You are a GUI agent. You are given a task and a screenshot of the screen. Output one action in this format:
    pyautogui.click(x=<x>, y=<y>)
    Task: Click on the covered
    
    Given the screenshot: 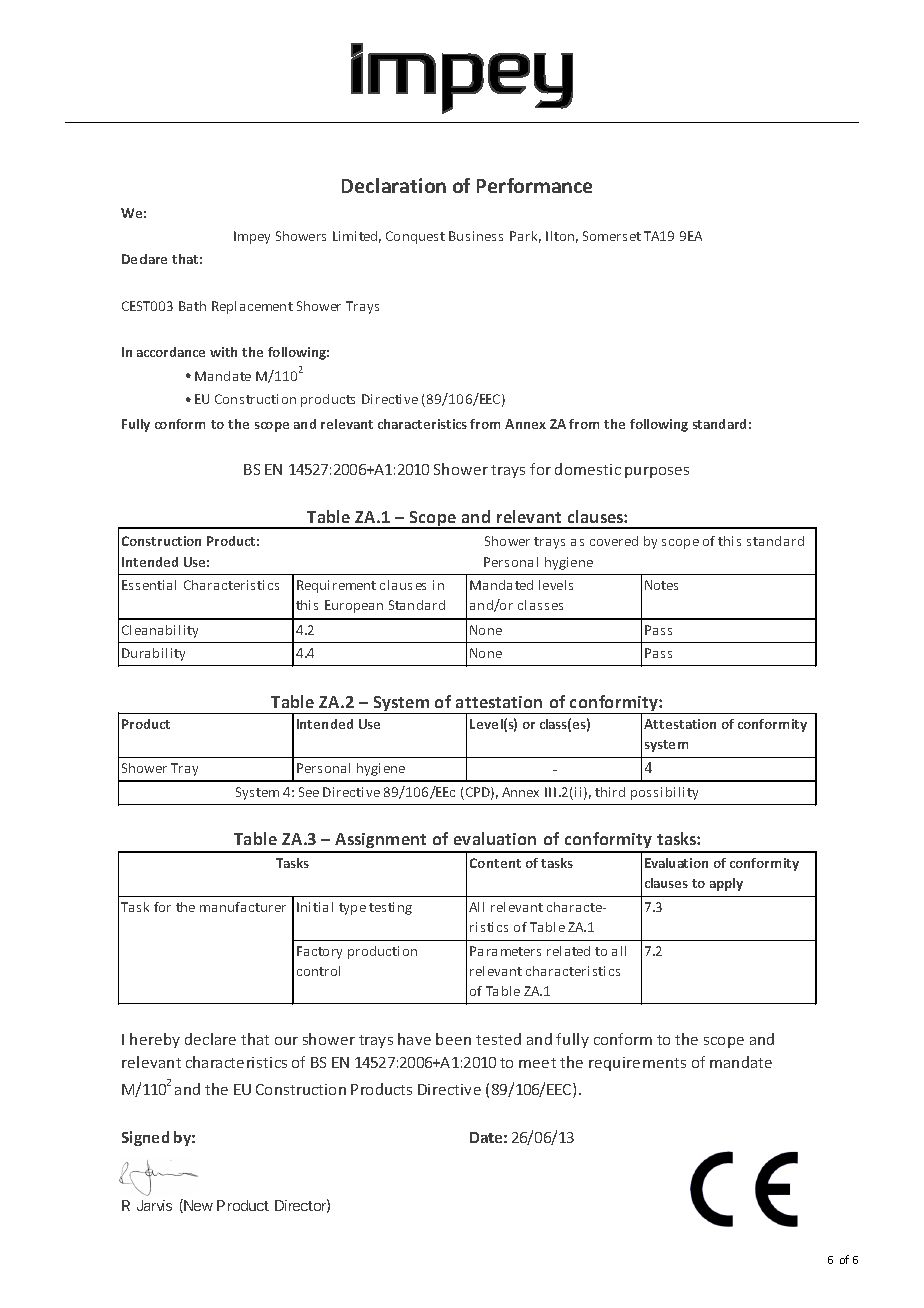 What is the action you would take?
    pyautogui.click(x=614, y=541)
